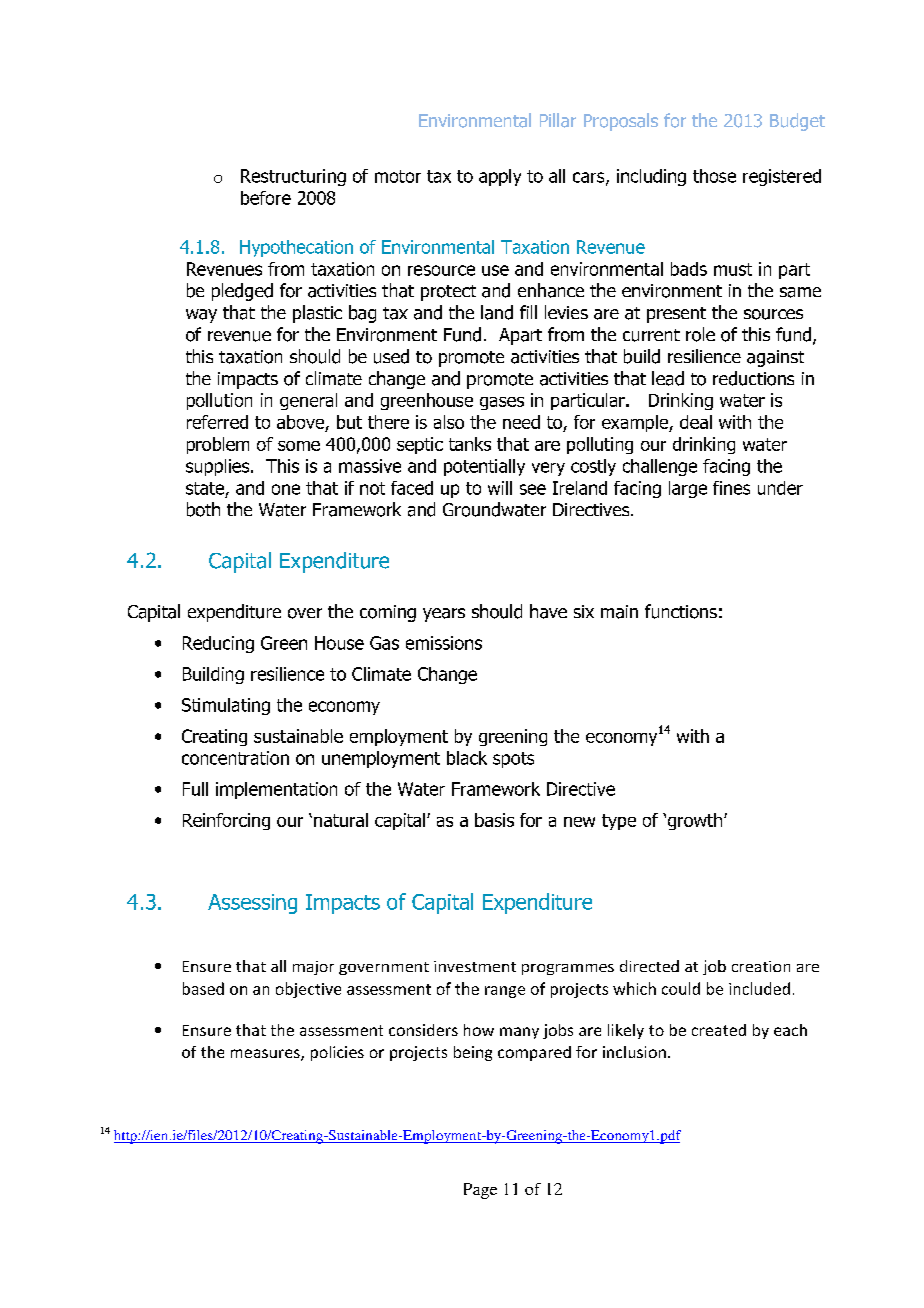 This document has height=1308, width=924. What do you see at coordinates (500, 488) in the document?
I see `will` at bounding box center [500, 488].
